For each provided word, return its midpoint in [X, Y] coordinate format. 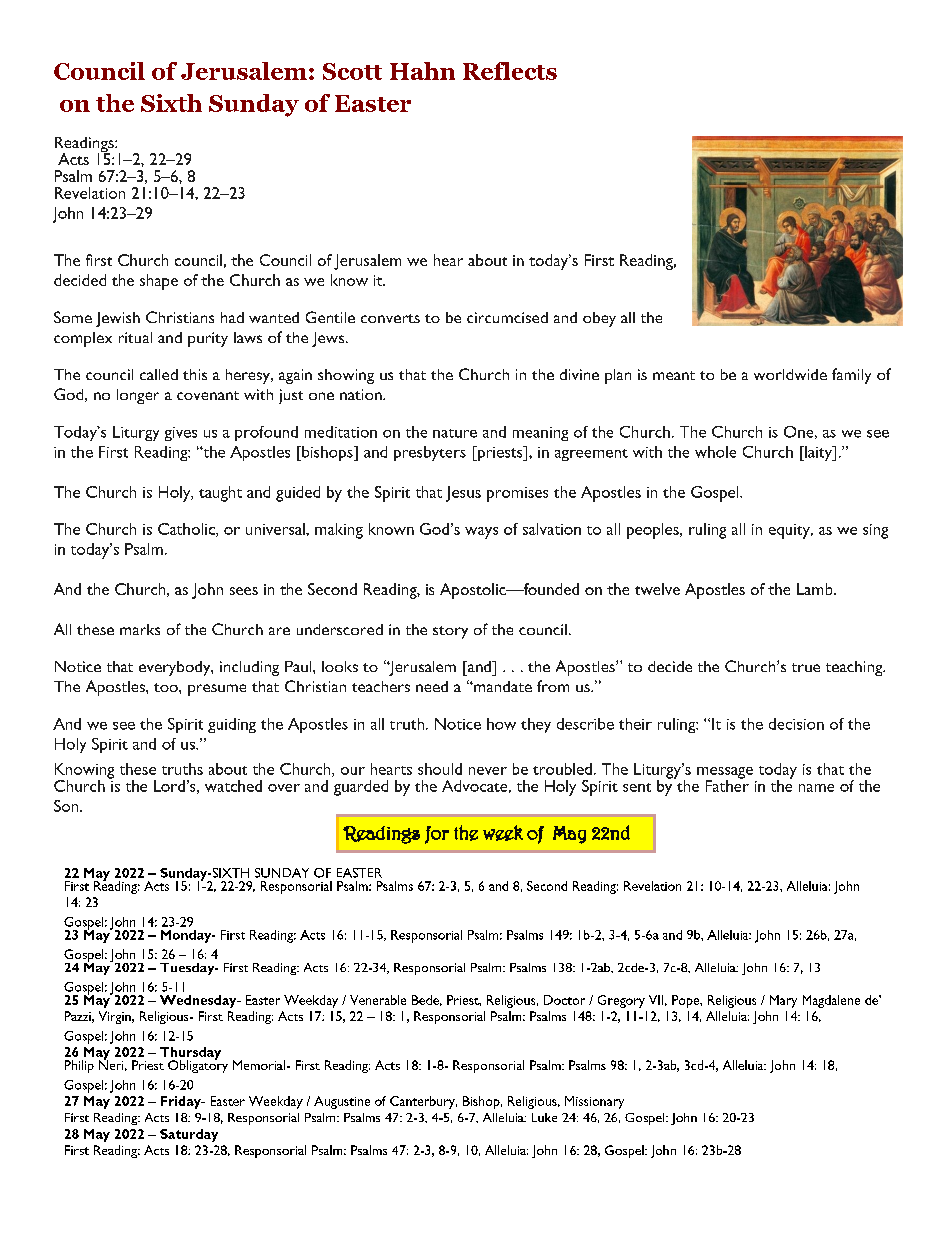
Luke [544, 1117]
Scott [352, 71]
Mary [783, 1001]
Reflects [510, 71]
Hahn [422, 71]
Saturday [189, 1135]
